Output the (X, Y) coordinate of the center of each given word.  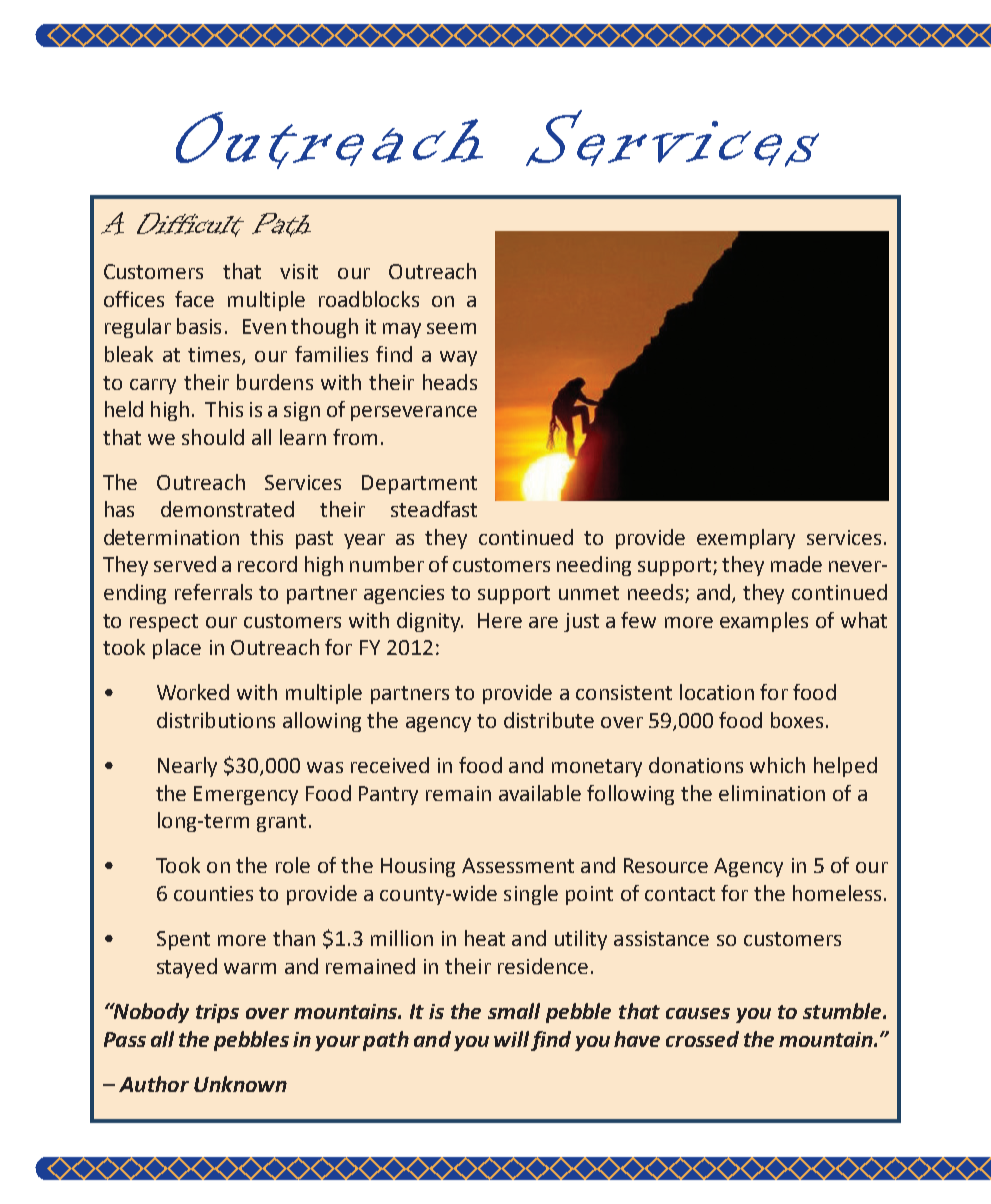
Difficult (190, 225)
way (458, 358)
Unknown (240, 1084)
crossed (702, 1039)
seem (451, 328)
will (511, 1039)
